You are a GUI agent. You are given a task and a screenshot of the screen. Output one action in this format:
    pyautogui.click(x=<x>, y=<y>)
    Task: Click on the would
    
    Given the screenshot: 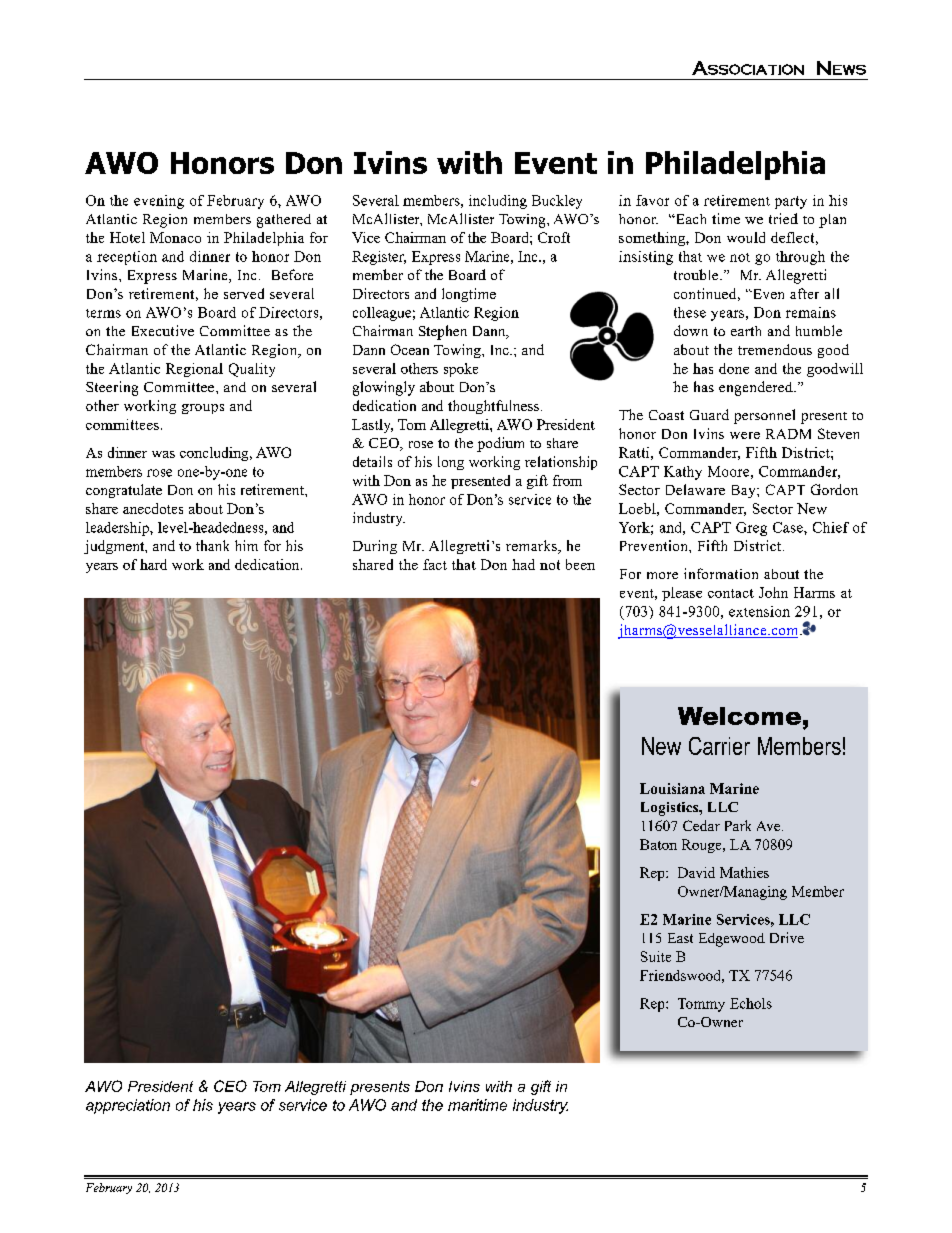 What is the action you would take?
    pyautogui.click(x=746, y=237)
